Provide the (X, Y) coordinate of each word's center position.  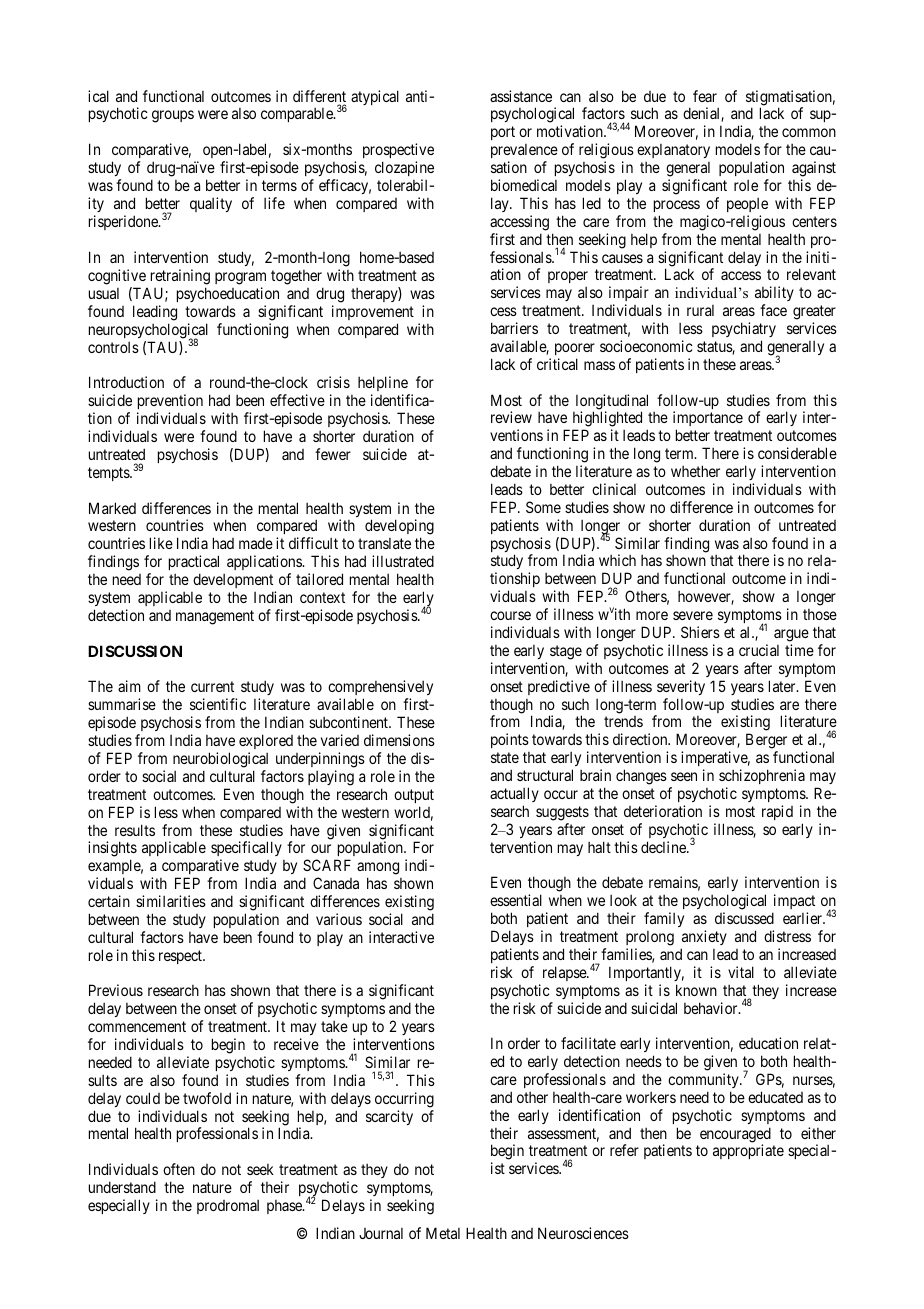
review (511, 417)
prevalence (524, 153)
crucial (759, 650)
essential (516, 900)
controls (113, 347)
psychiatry (744, 329)
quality (211, 204)
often (179, 1169)
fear (705, 96)
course (510, 615)
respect (181, 957)
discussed (744, 918)
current (212, 687)
